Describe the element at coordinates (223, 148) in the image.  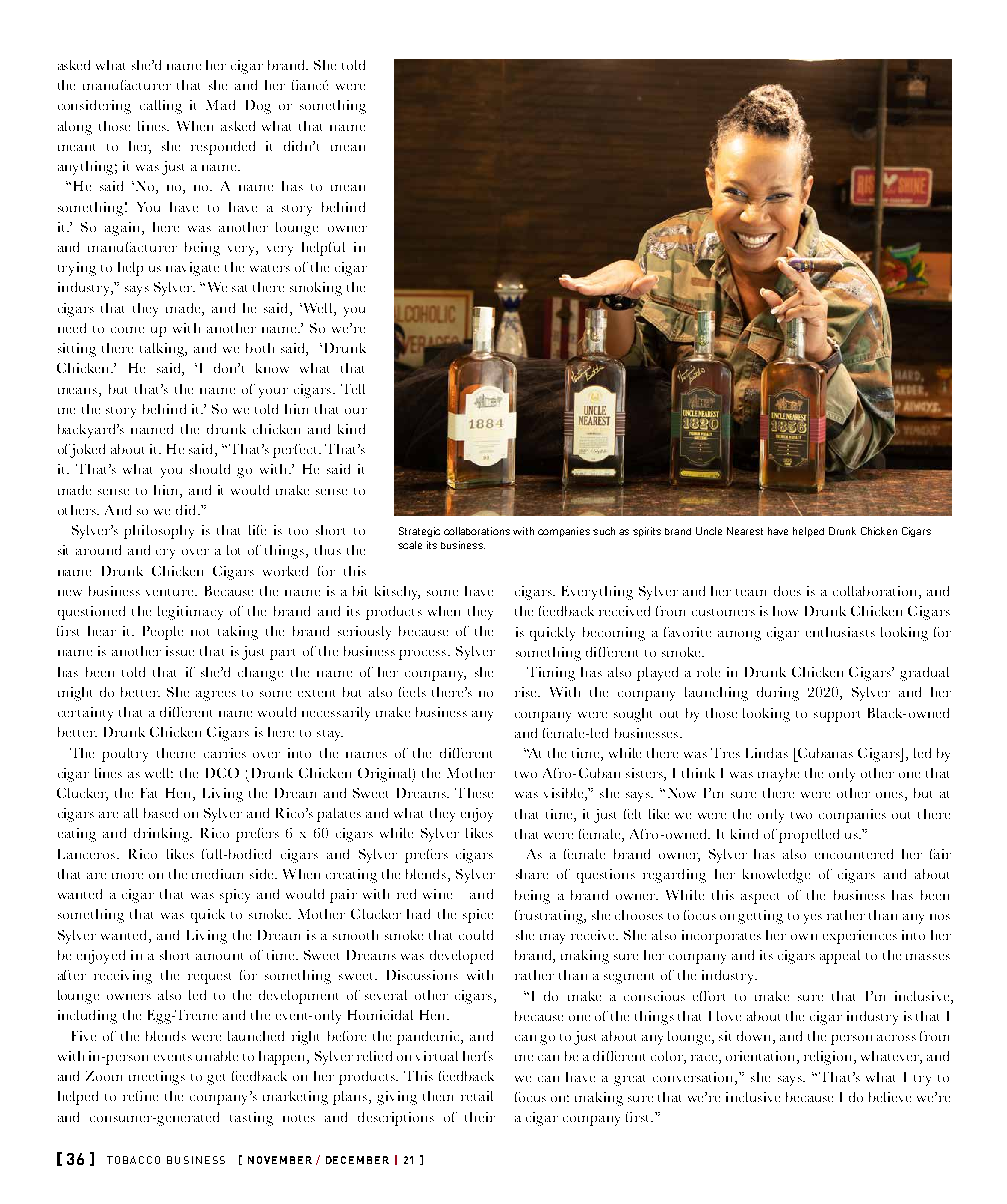
I see `responded` at that location.
